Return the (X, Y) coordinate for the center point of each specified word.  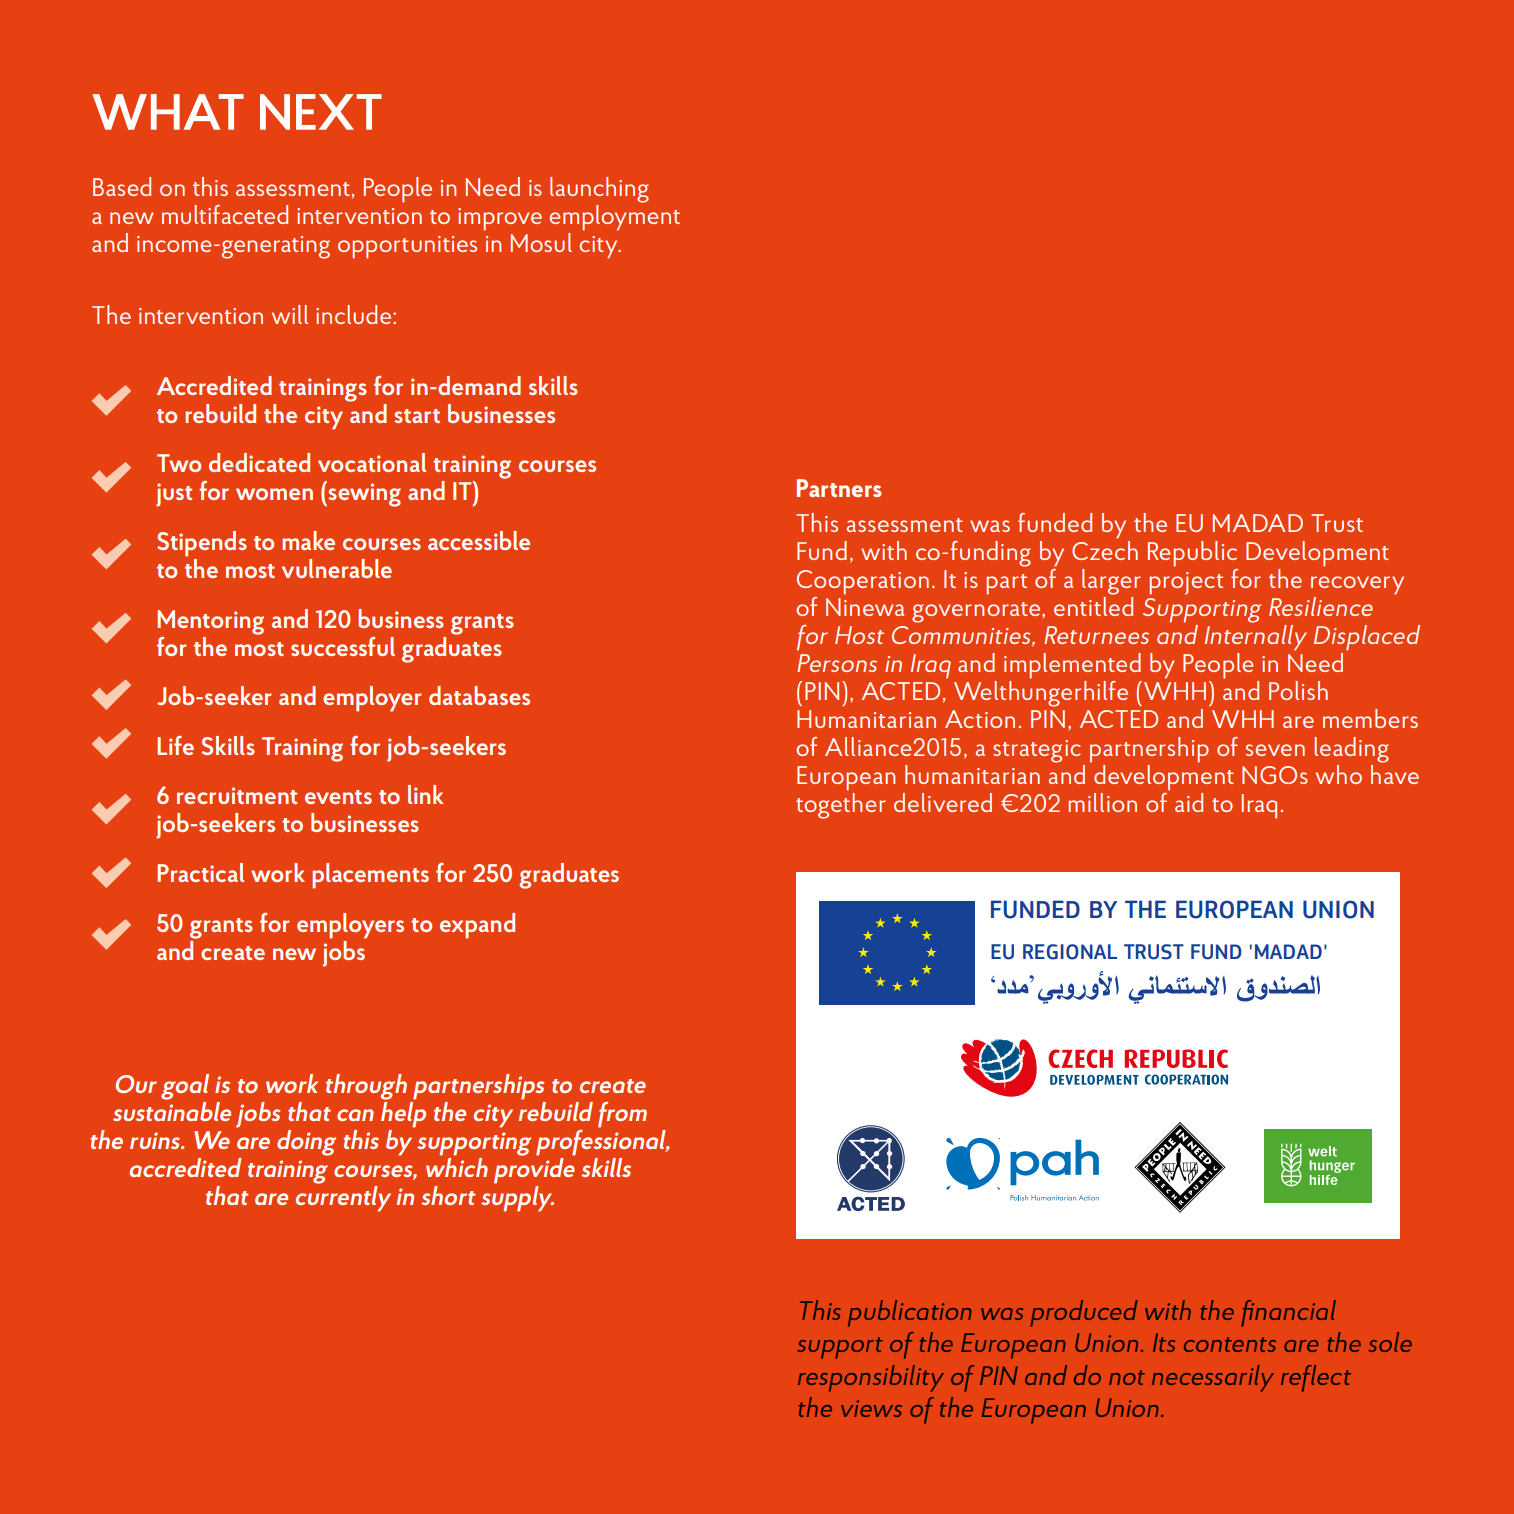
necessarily (1213, 1378)
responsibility (871, 1378)
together (841, 804)
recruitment (237, 795)
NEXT (321, 112)
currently (343, 1199)
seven (1275, 750)
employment (614, 218)
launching (599, 190)
